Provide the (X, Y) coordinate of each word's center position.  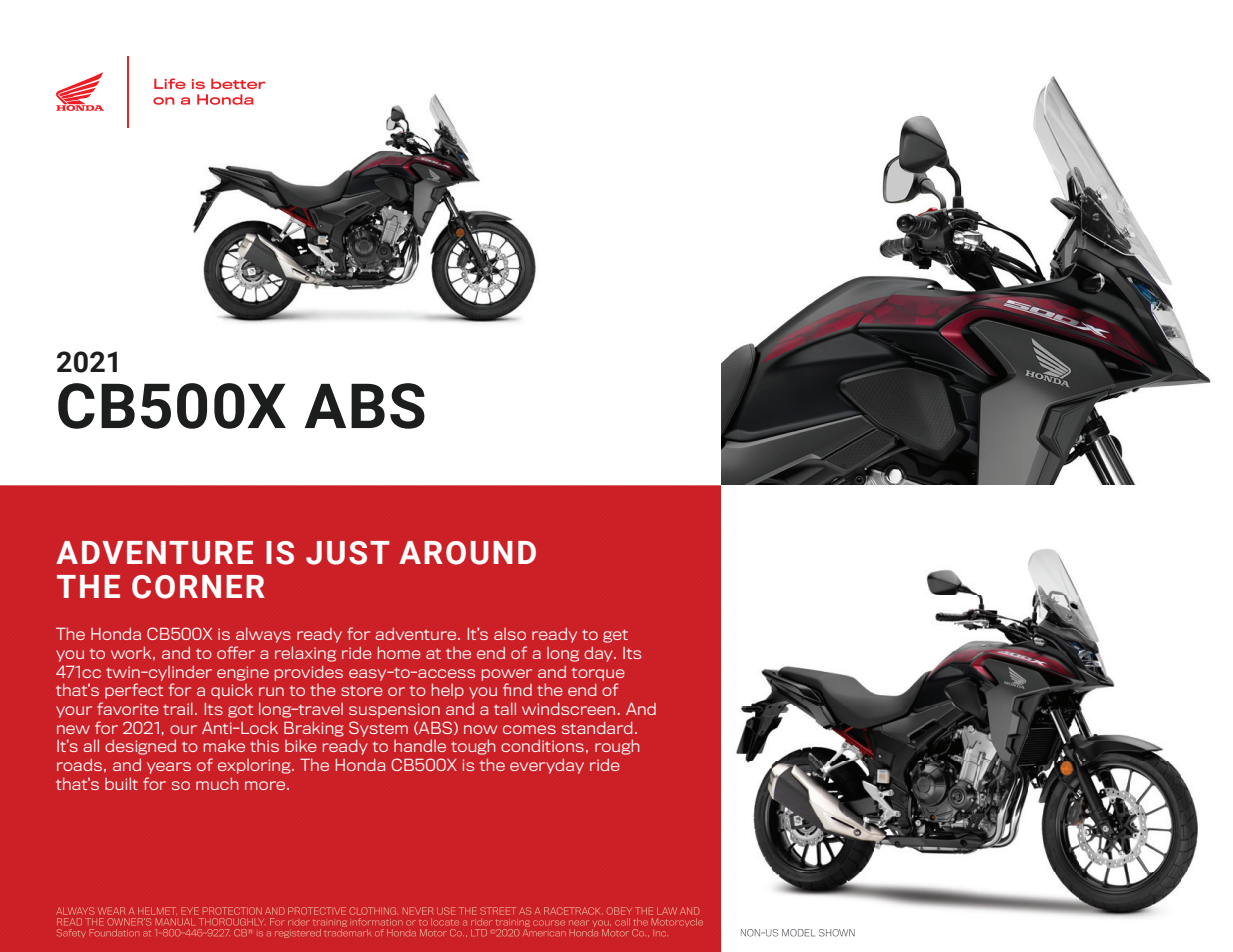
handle (420, 746)
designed (140, 747)
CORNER (198, 587)
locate (445, 922)
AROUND (467, 553)
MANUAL (175, 922)
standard (597, 728)
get (615, 636)
